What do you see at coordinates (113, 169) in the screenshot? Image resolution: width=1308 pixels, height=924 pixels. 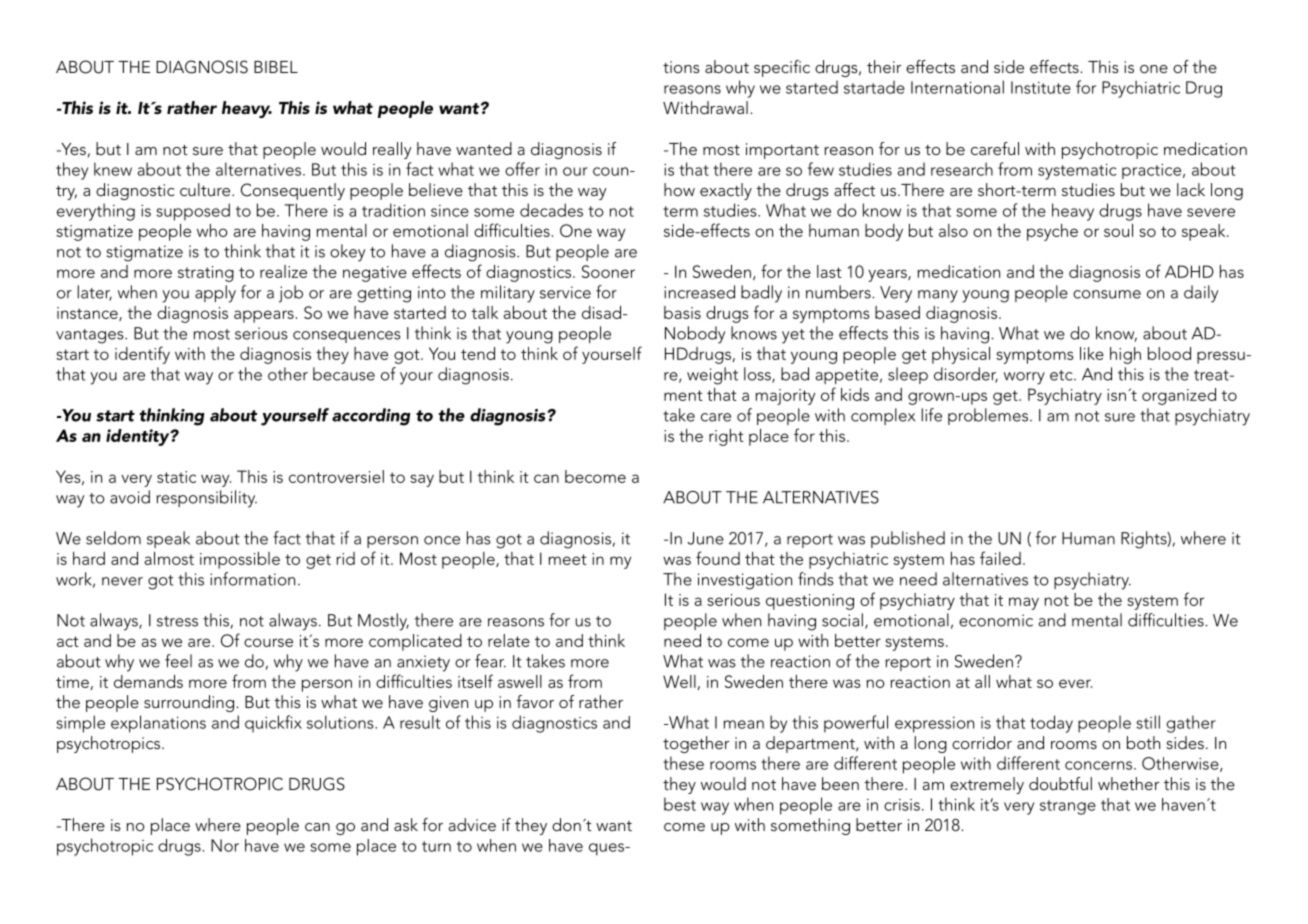 I see `knew` at bounding box center [113, 169].
